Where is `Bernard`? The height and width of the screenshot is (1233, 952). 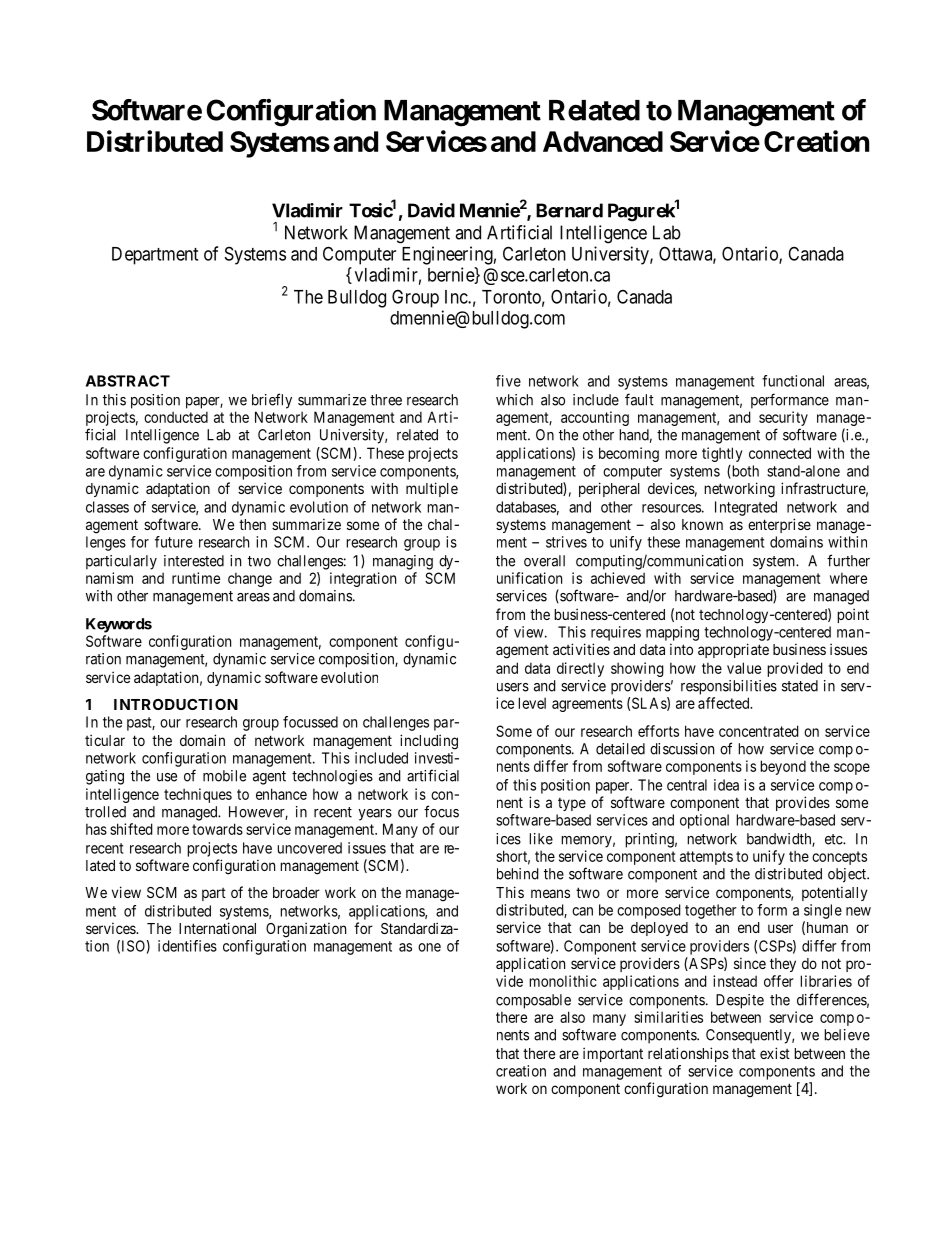 Bernard is located at coordinates (569, 210).
